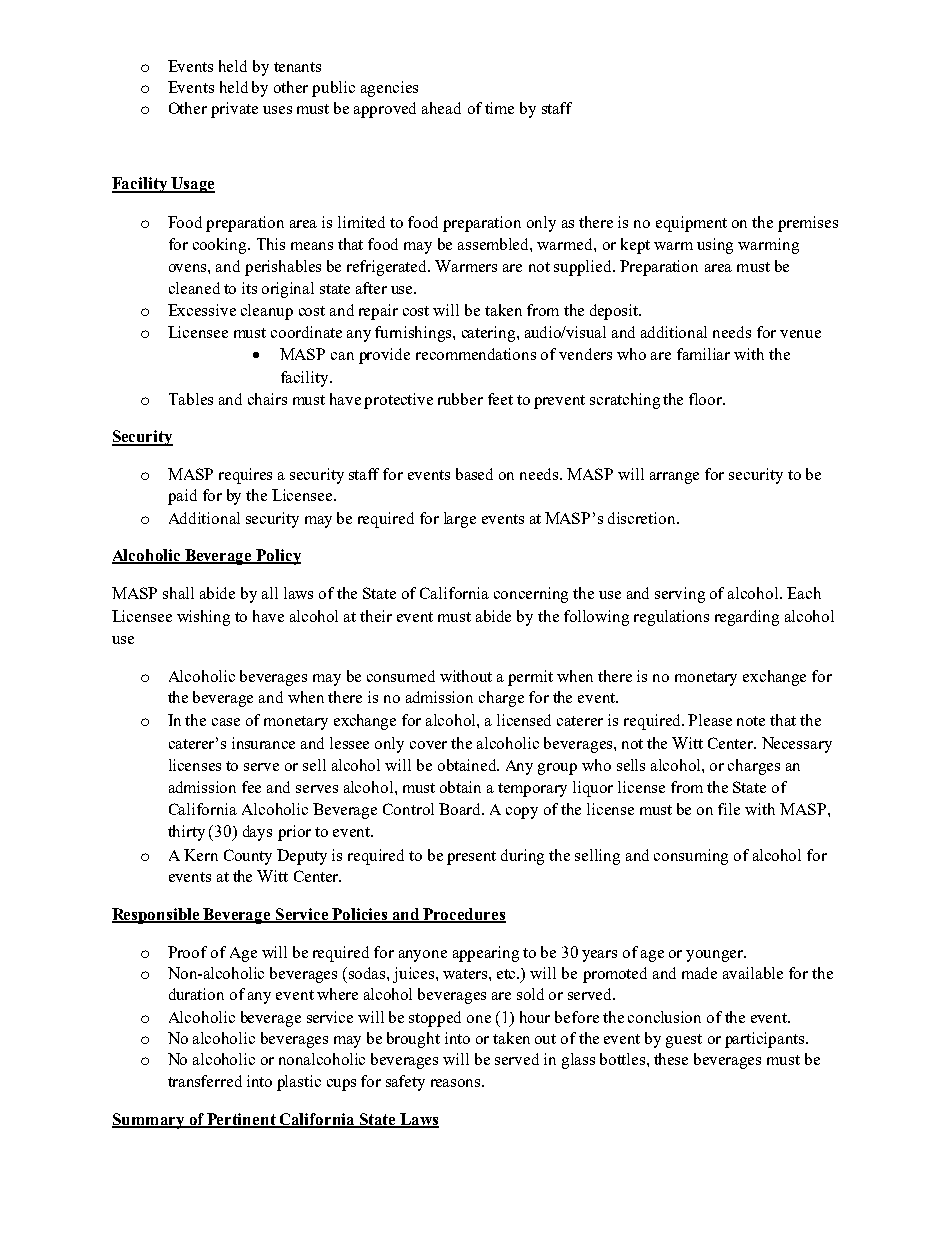 Image resolution: width=952 pixels, height=1233 pixels. Describe the element at coordinates (499, 108) in the screenshot. I see `time` at that location.
